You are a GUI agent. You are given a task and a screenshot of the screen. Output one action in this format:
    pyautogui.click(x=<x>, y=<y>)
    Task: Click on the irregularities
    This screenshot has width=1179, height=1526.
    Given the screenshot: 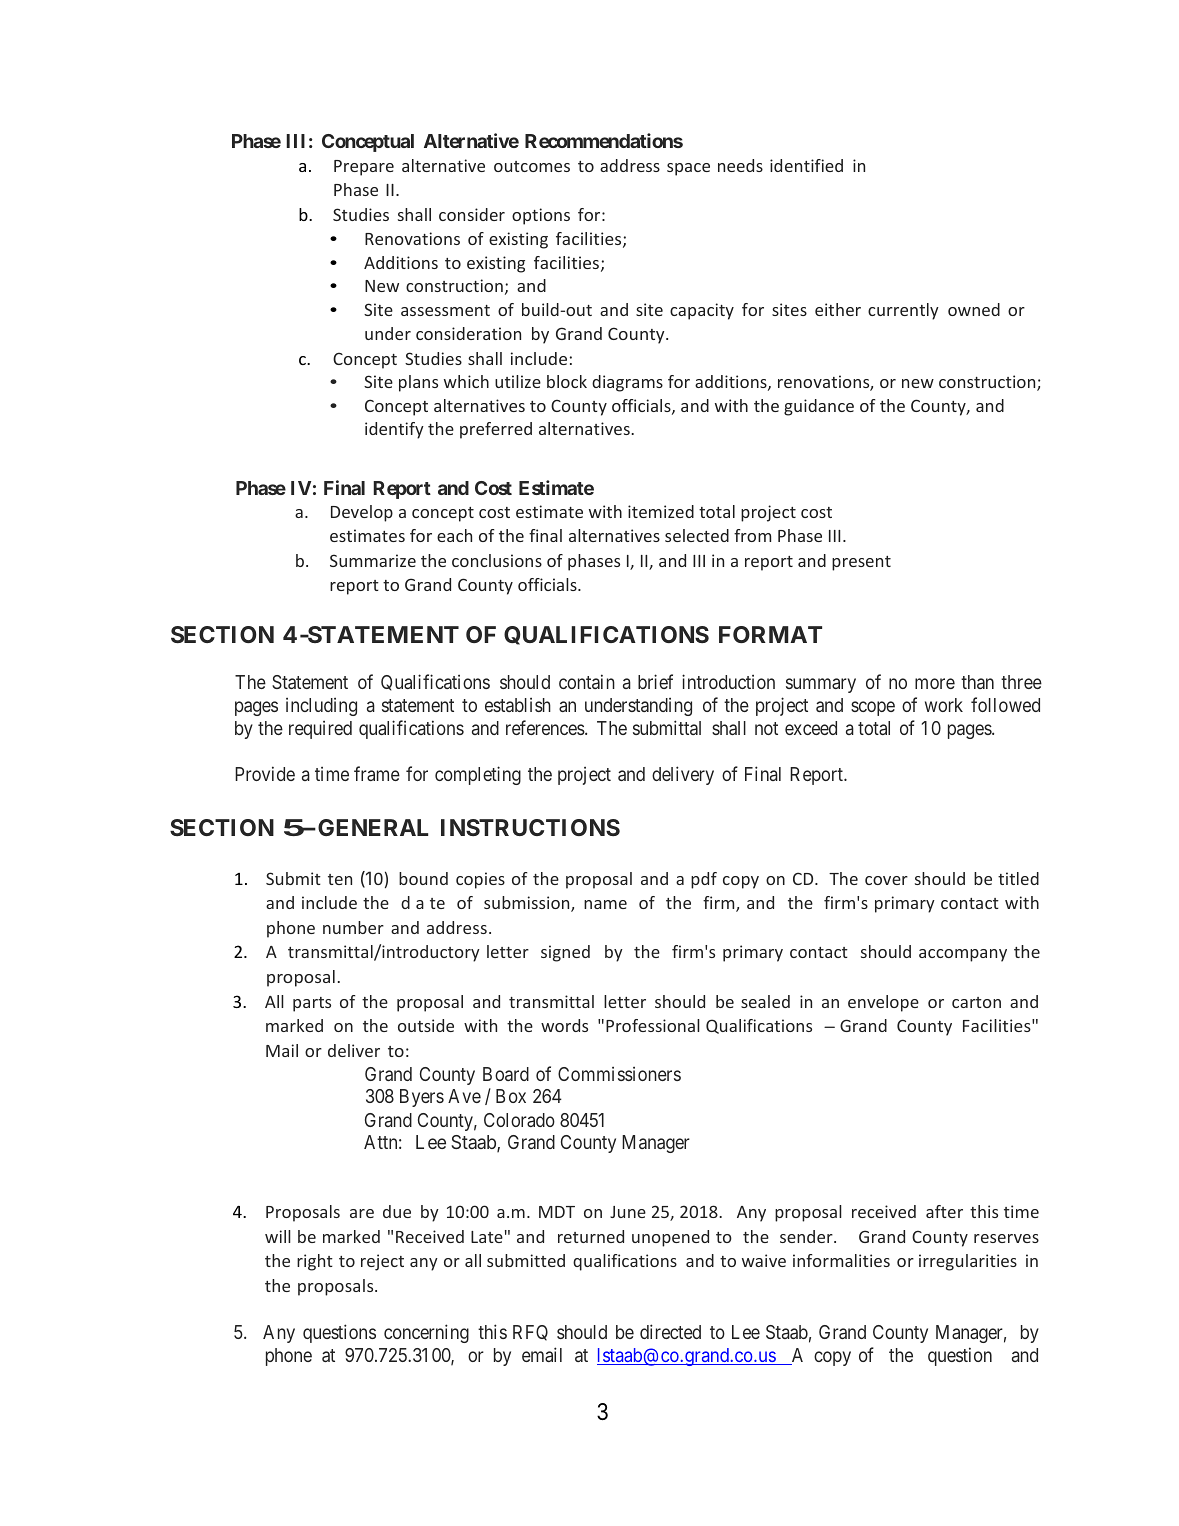 What is the action you would take?
    pyautogui.click(x=968, y=1262)
